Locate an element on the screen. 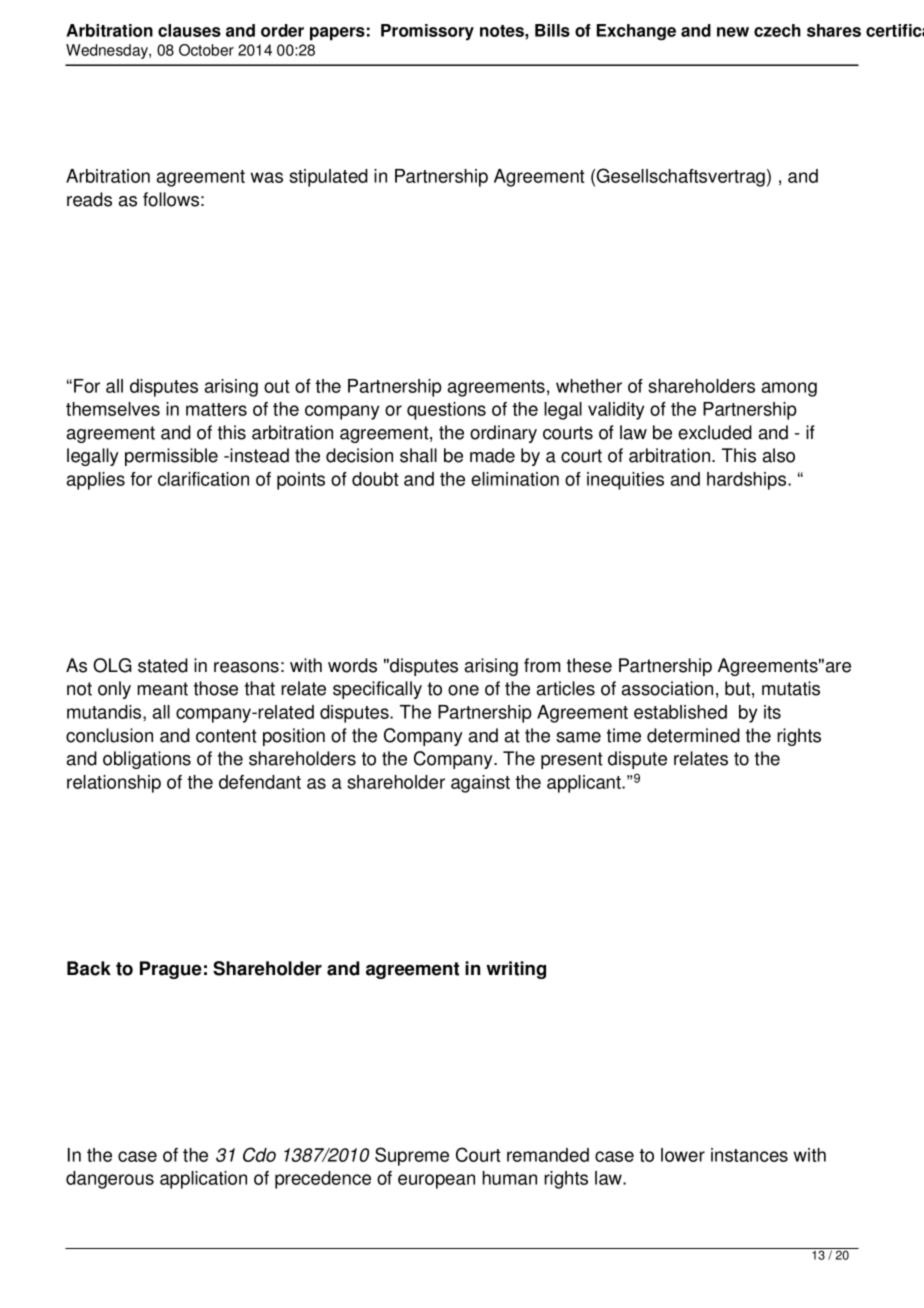  association is located at coordinates (667, 688).
